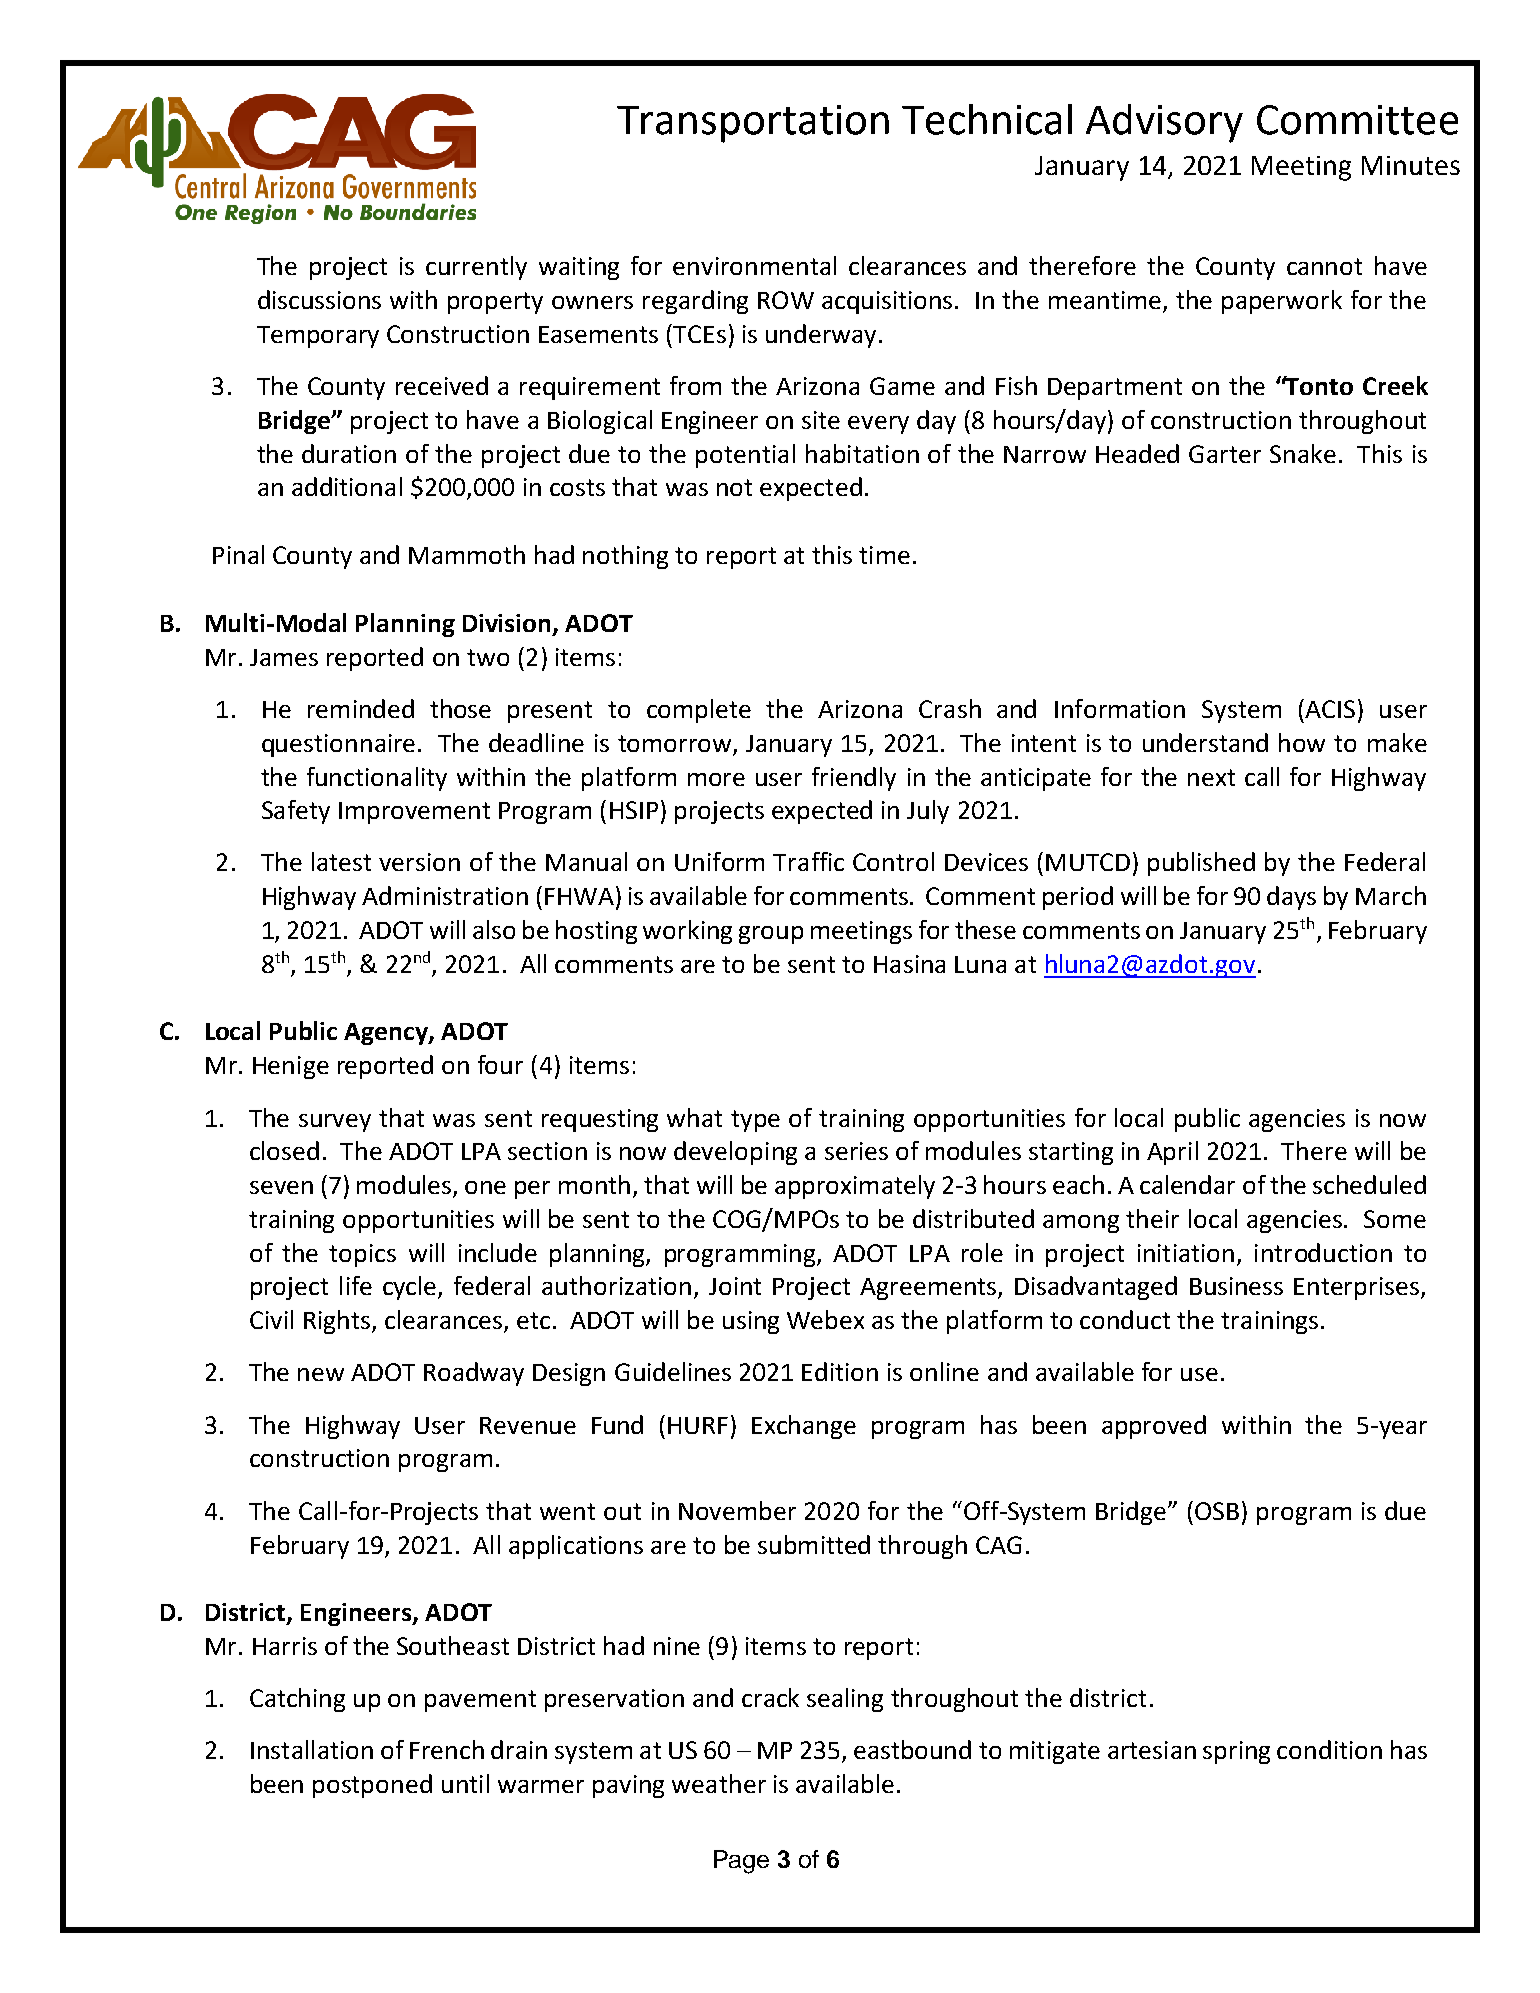 The width and height of the screenshot is (1540, 1993). I want to click on Committee, so click(1357, 120).
